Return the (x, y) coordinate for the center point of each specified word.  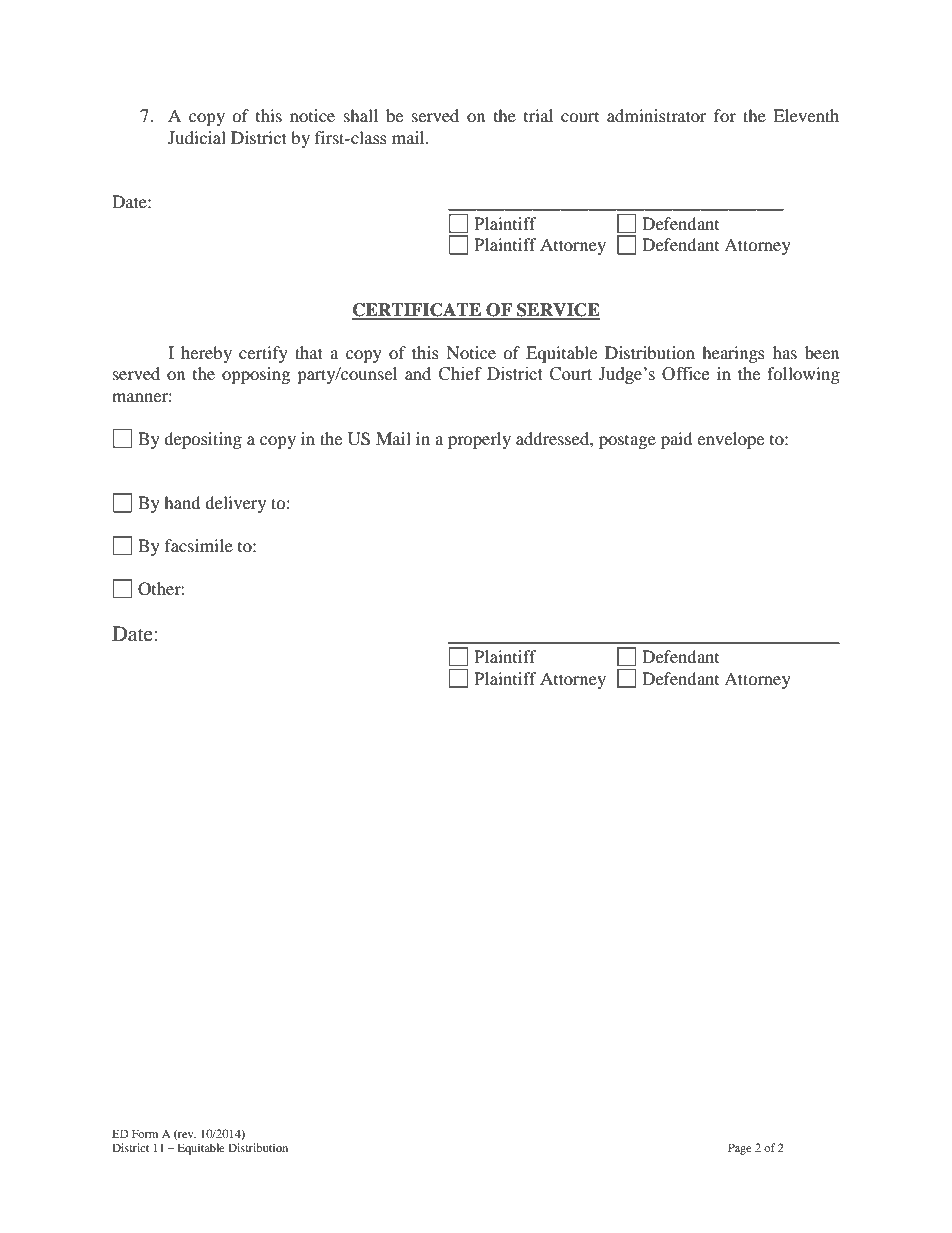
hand (182, 502)
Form (145, 1133)
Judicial (197, 137)
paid (677, 440)
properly (479, 440)
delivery (235, 504)
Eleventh (806, 115)
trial (538, 115)
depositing (203, 440)
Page (740, 1149)
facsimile (199, 545)
